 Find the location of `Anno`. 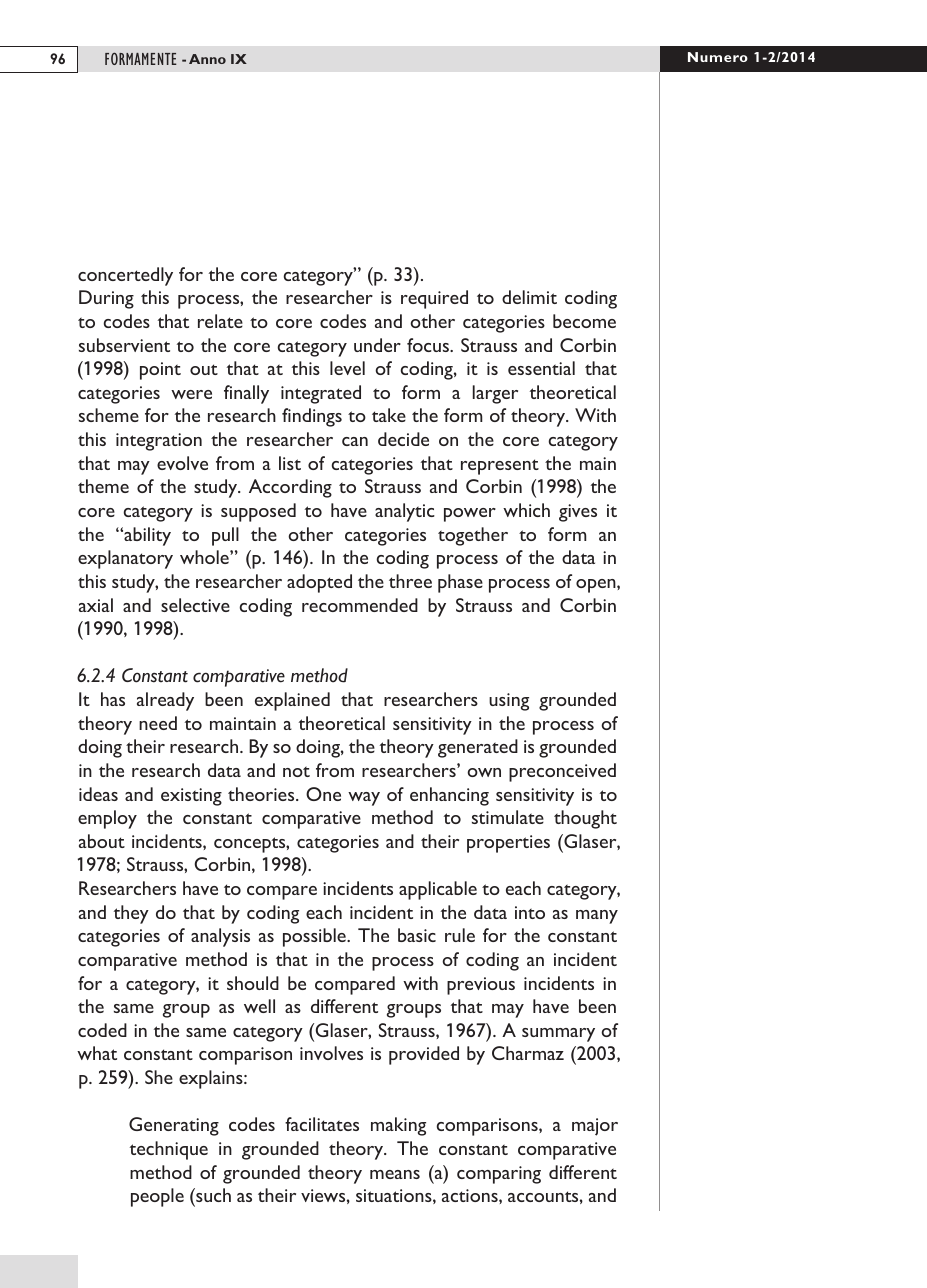

Anno is located at coordinates (207, 59).
